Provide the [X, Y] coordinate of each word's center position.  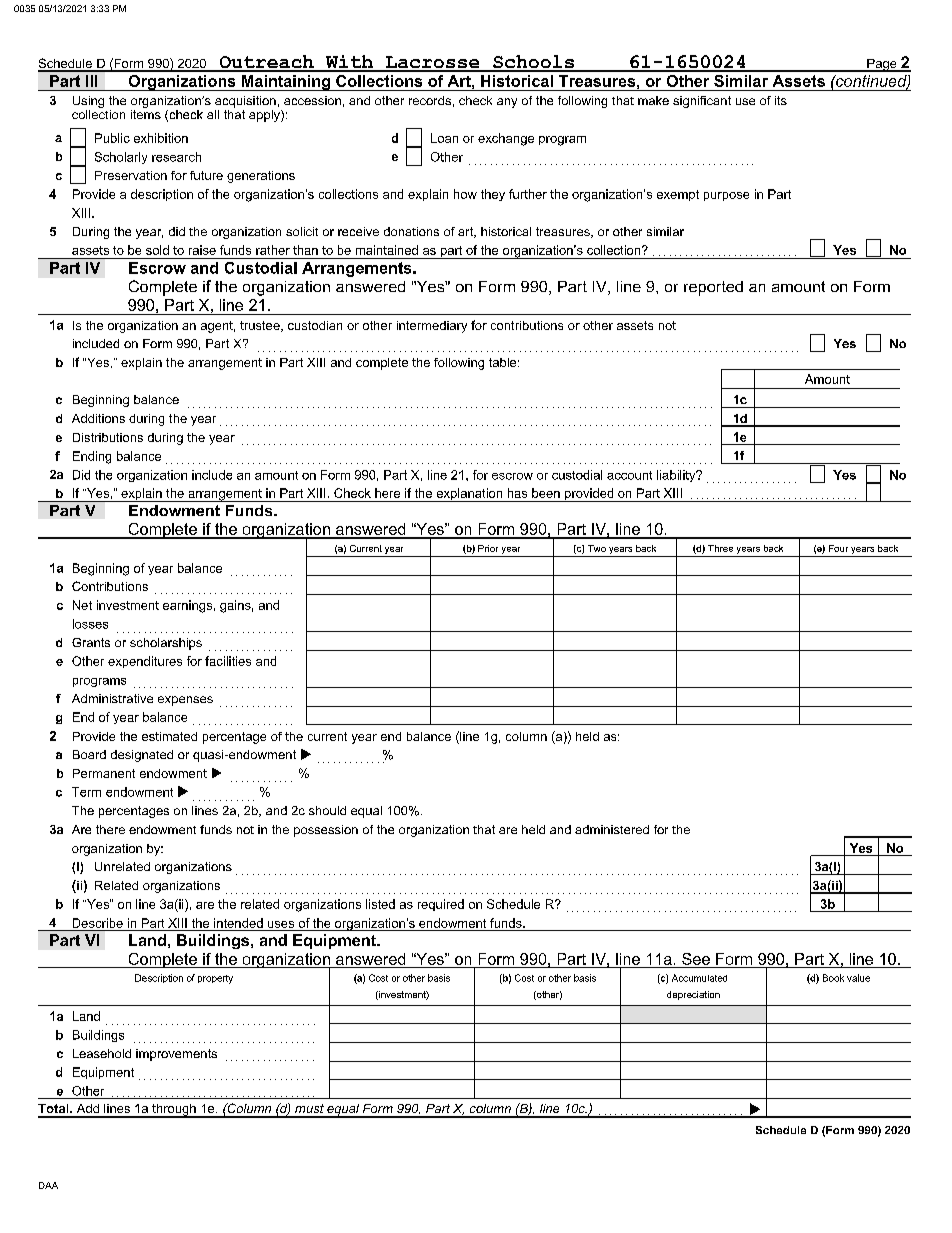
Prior [488, 548]
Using [88, 103]
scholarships [166, 644]
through [174, 1111]
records [430, 100]
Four [838, 548]
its [781, 100]
